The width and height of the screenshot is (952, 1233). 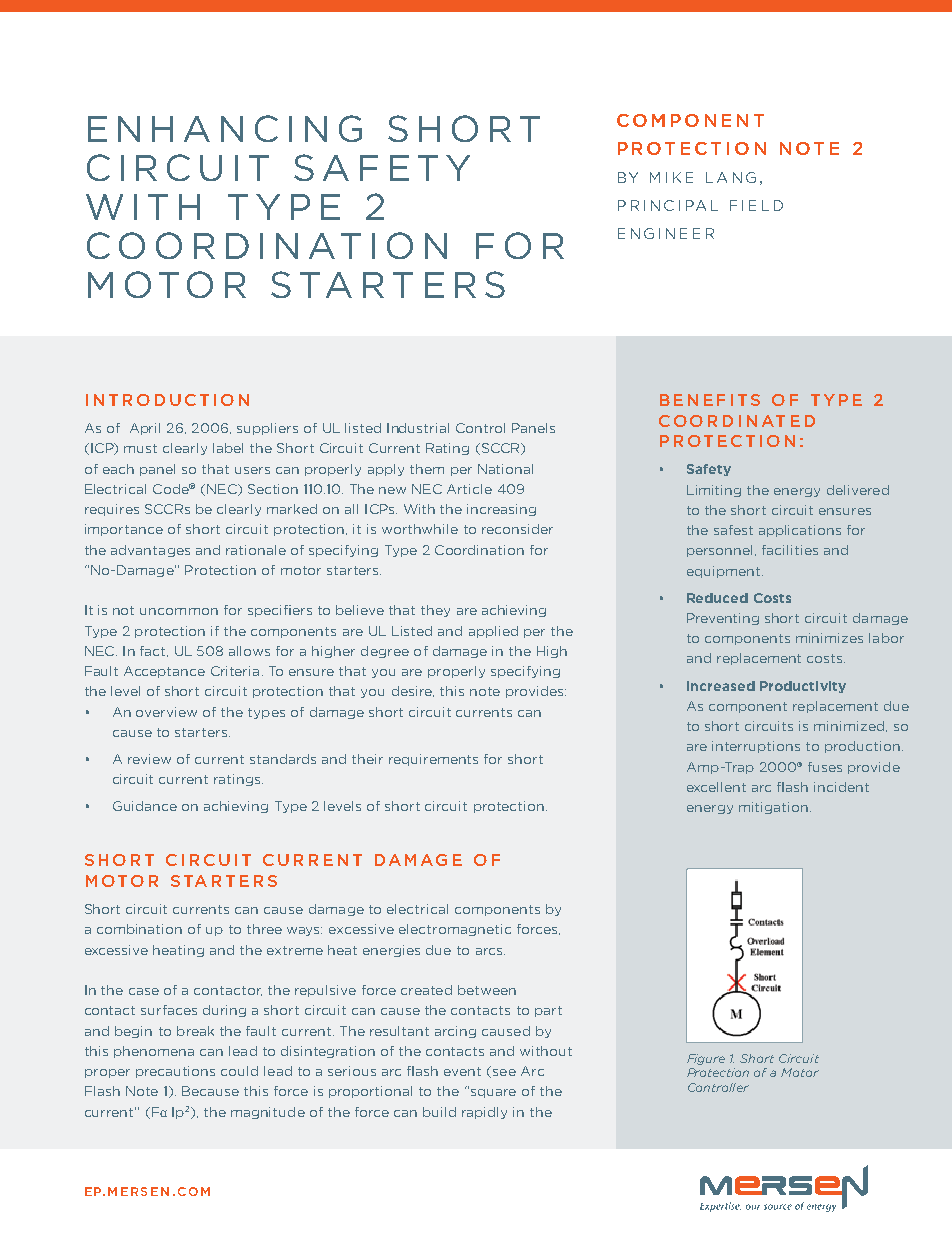 I want to click on mitigation, so click(x=773, y=808).
